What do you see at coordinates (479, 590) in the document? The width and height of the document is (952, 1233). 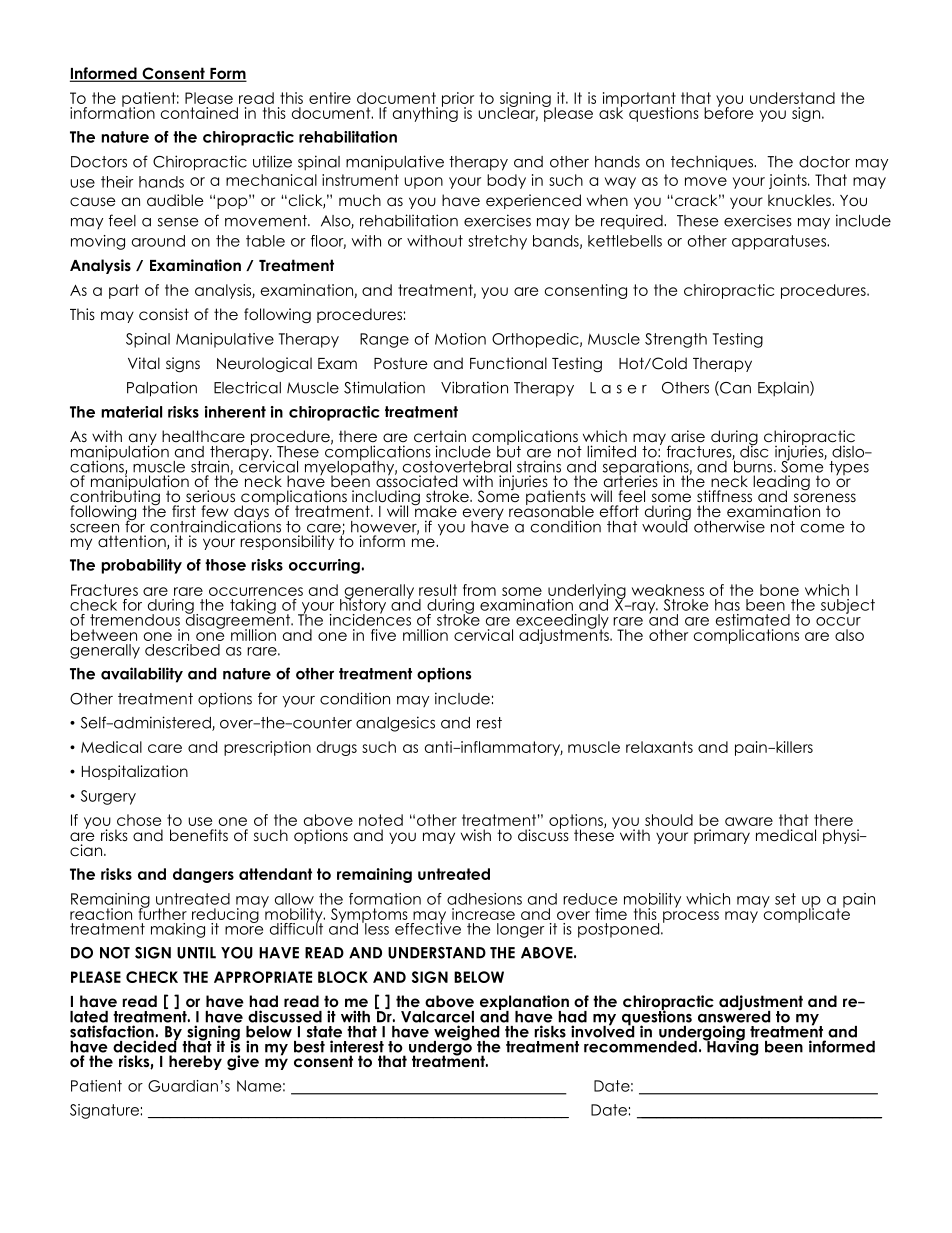 I see `from` at bounding box center [479, 590].
